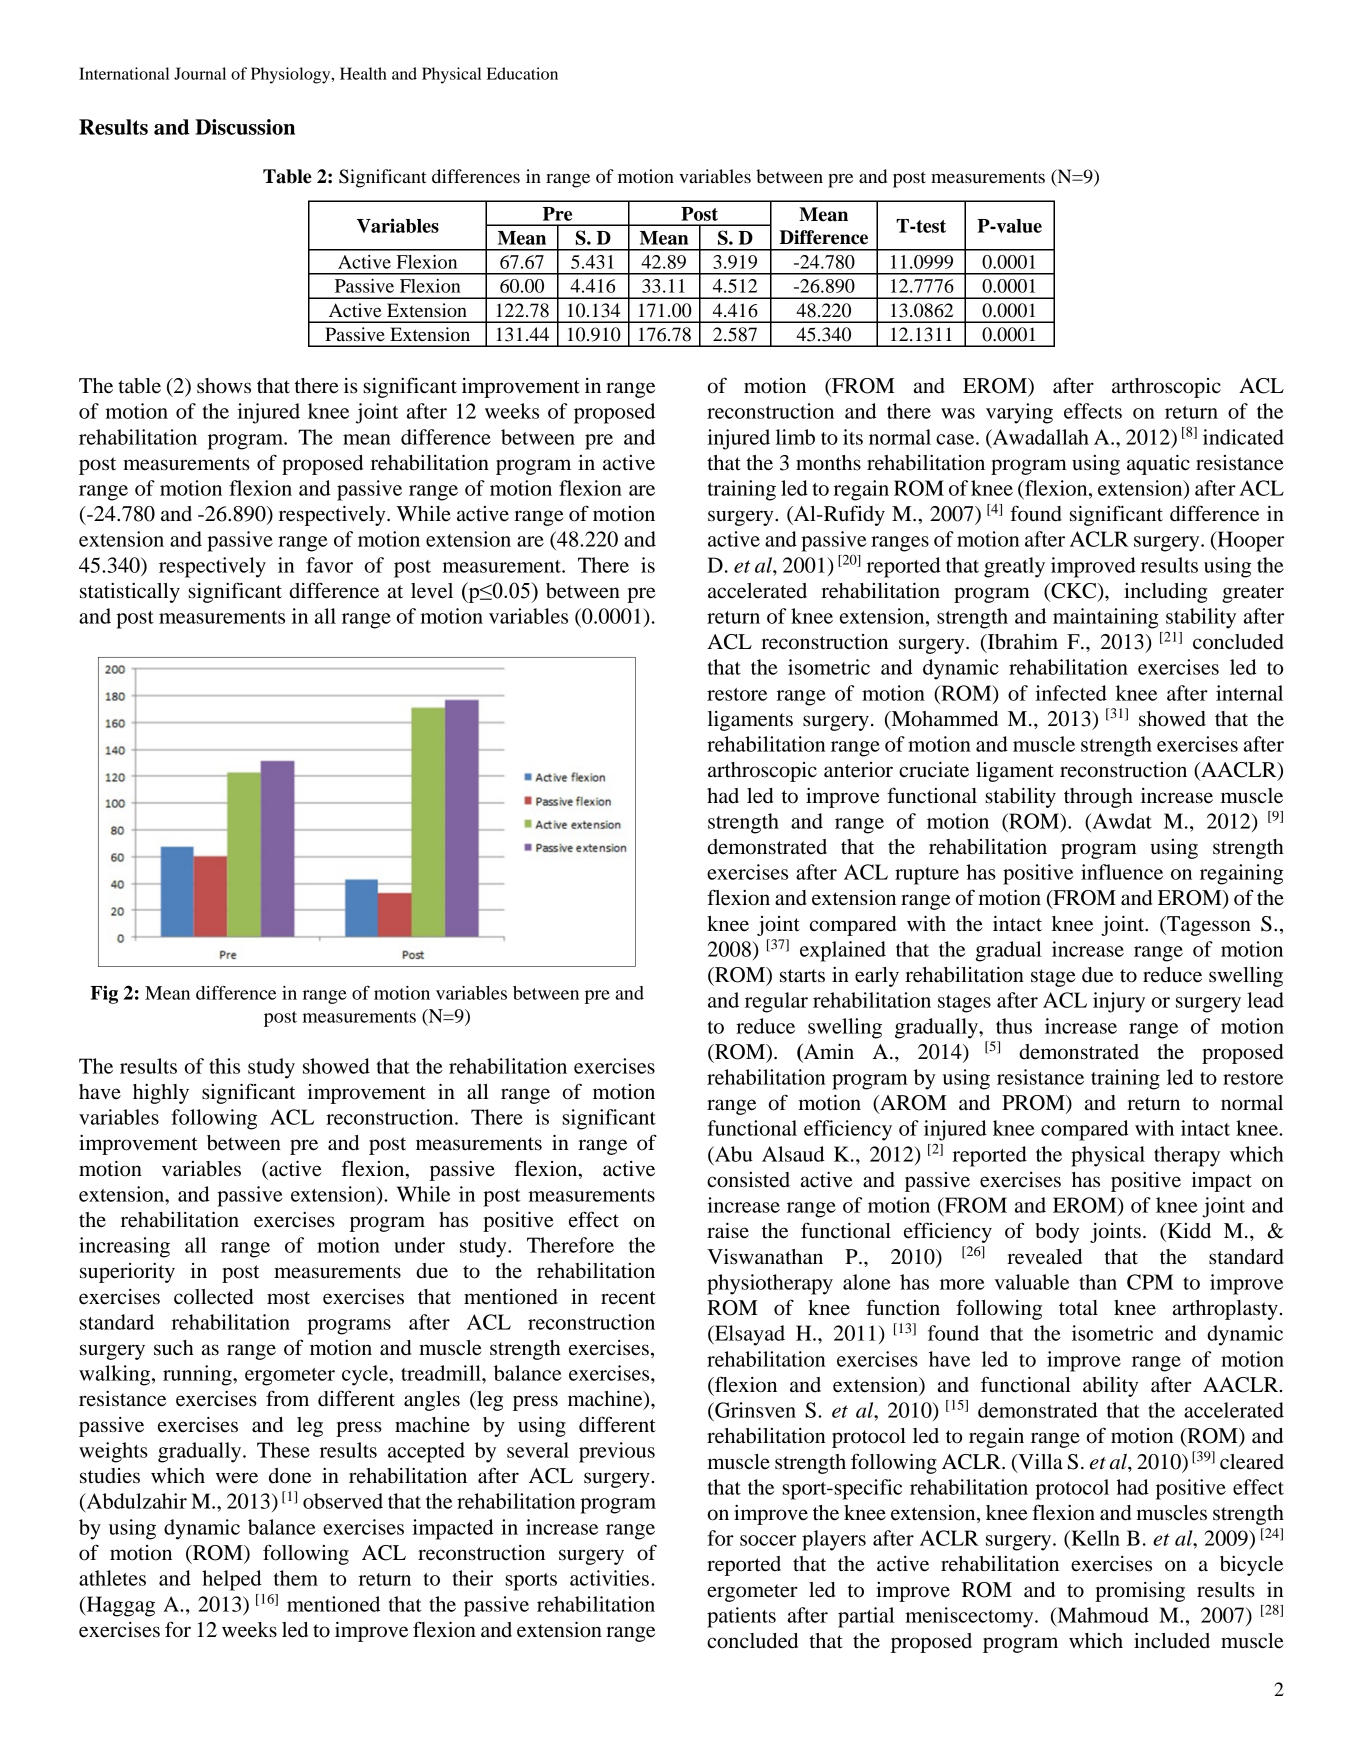  I want to click on explained, so click(843, 951).
